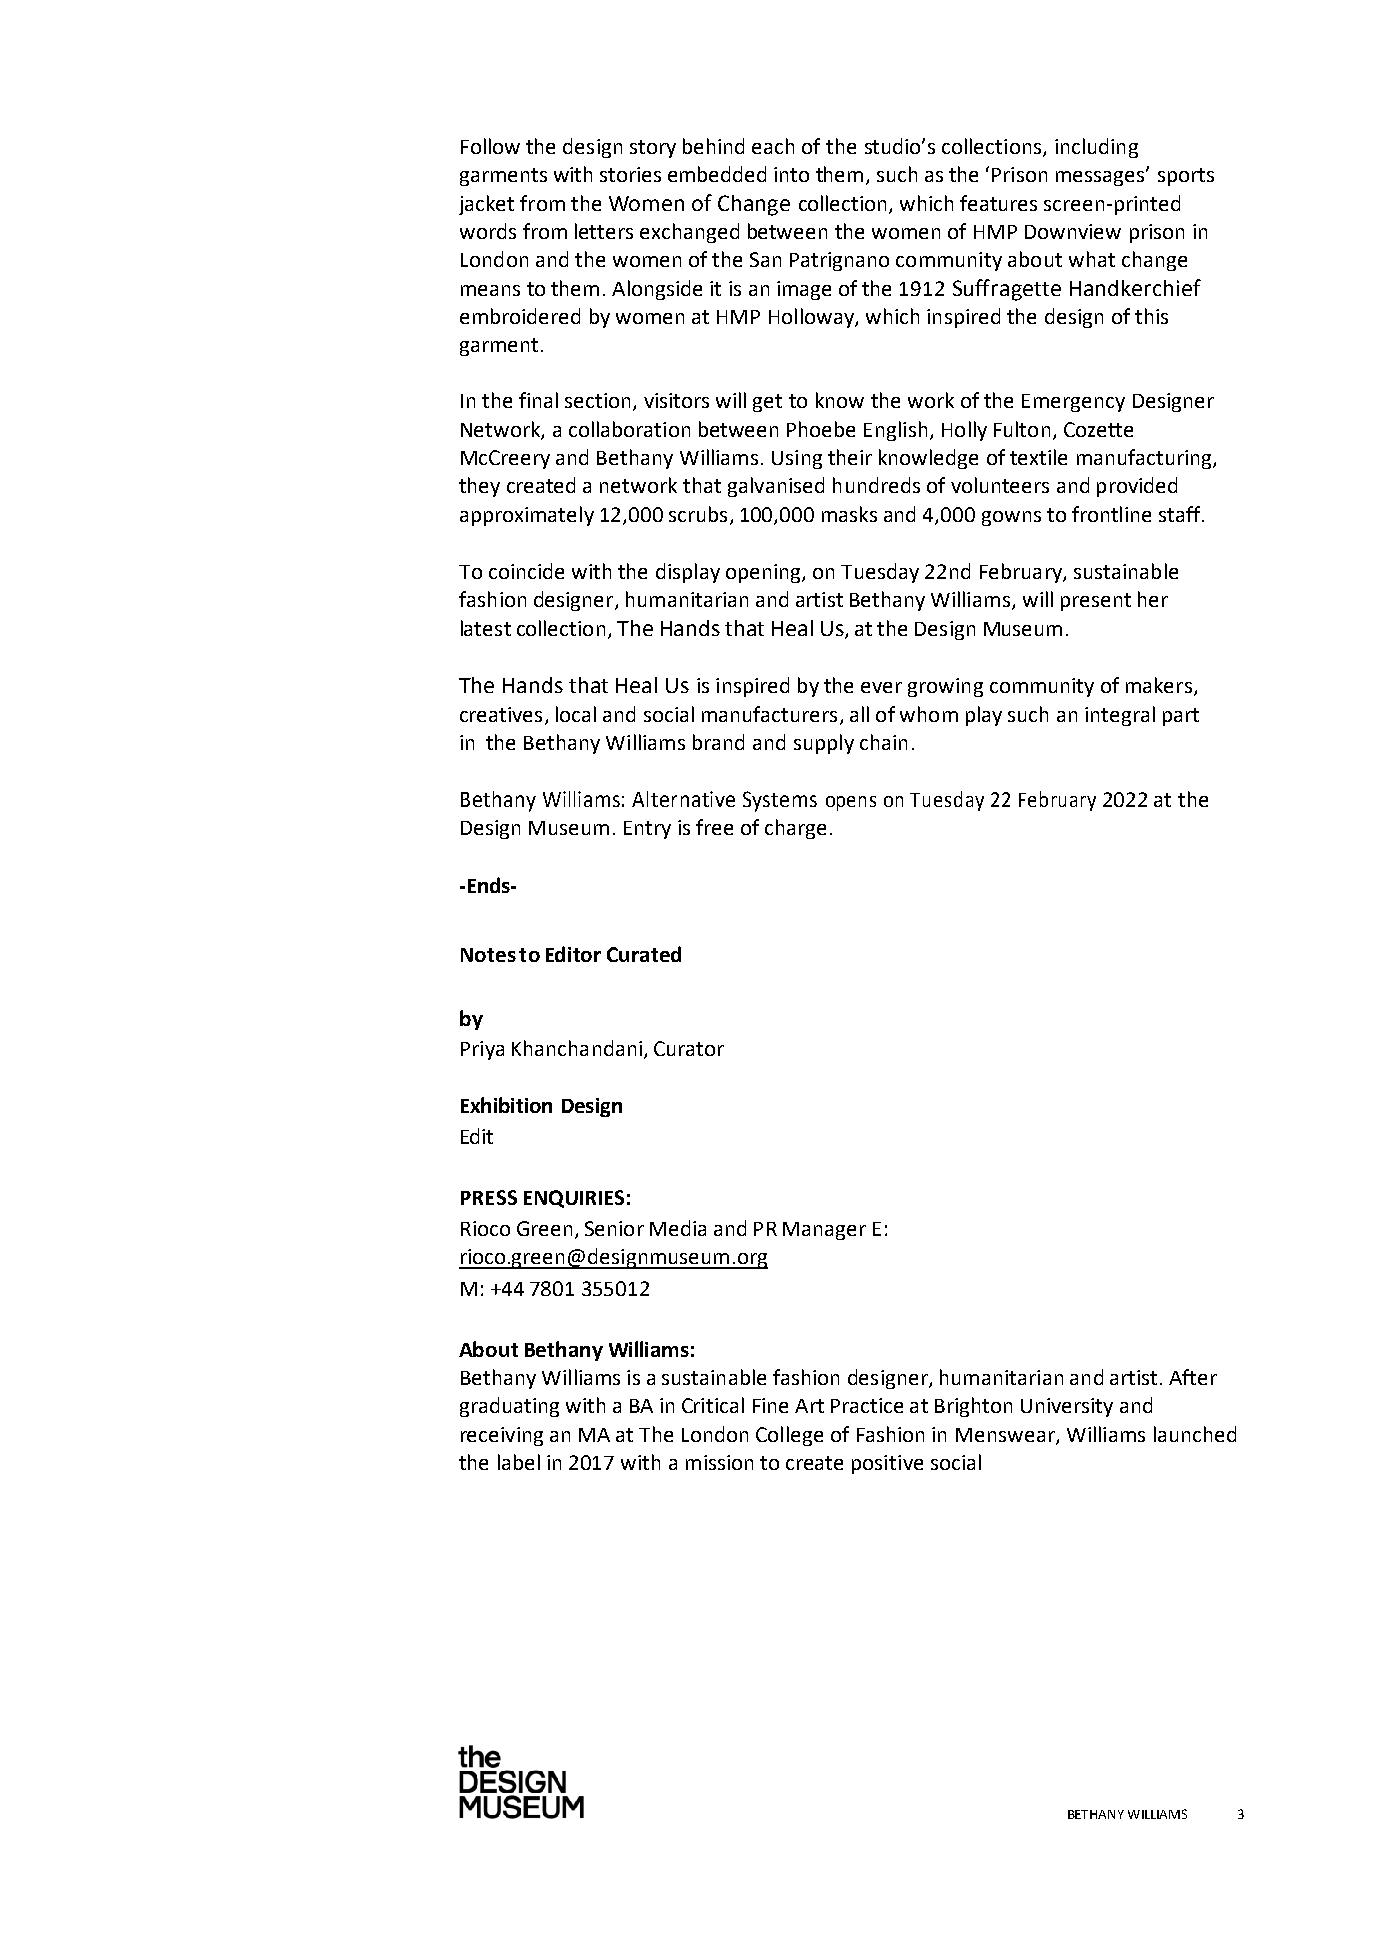 This page has height=1947, width=1376. I want to click on into, so click(791, 174).
